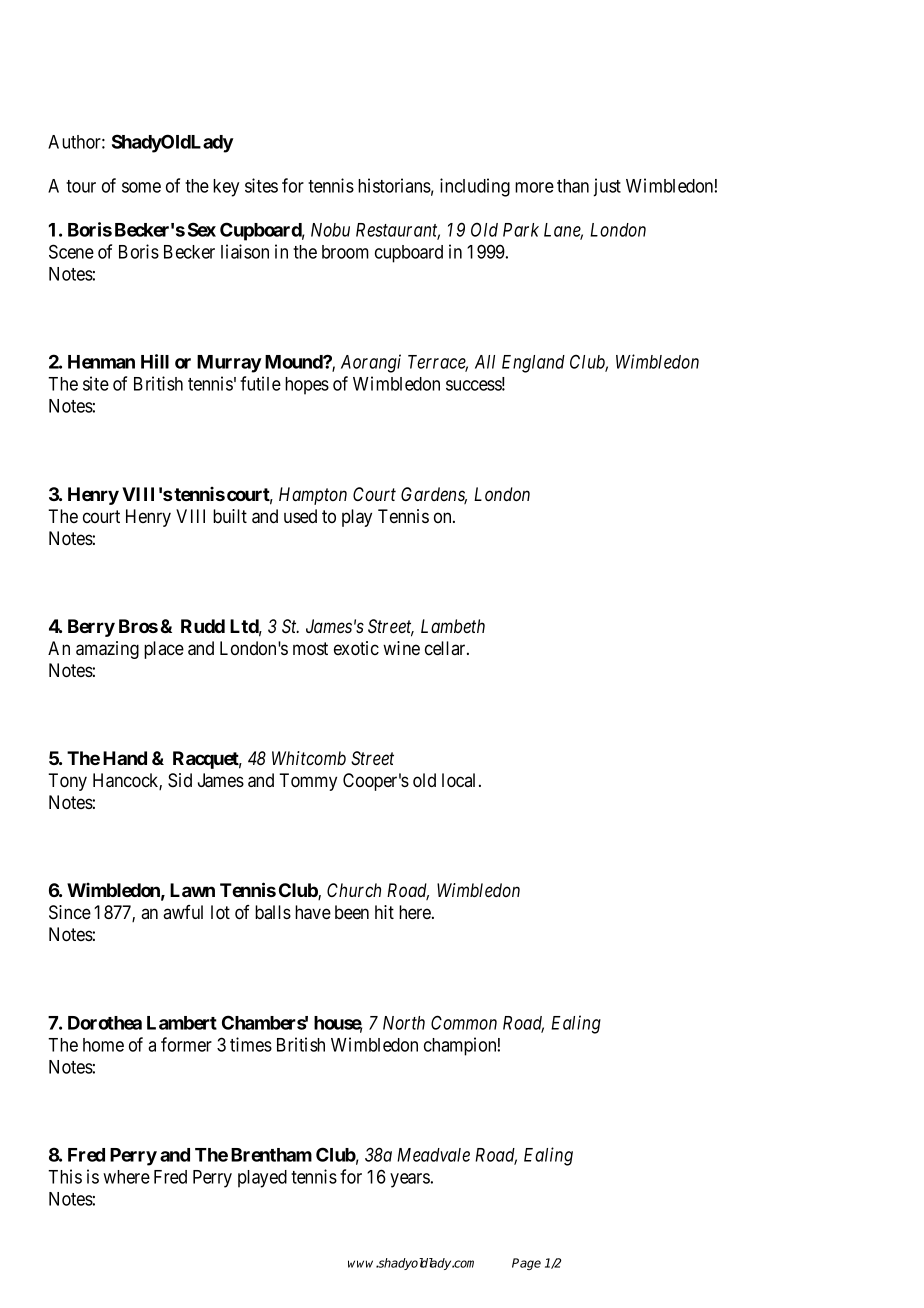 The height and width of the page is (1308, 924). Describe the element at coordinates (464, 1022) in the page. I see `Common` at that location.
